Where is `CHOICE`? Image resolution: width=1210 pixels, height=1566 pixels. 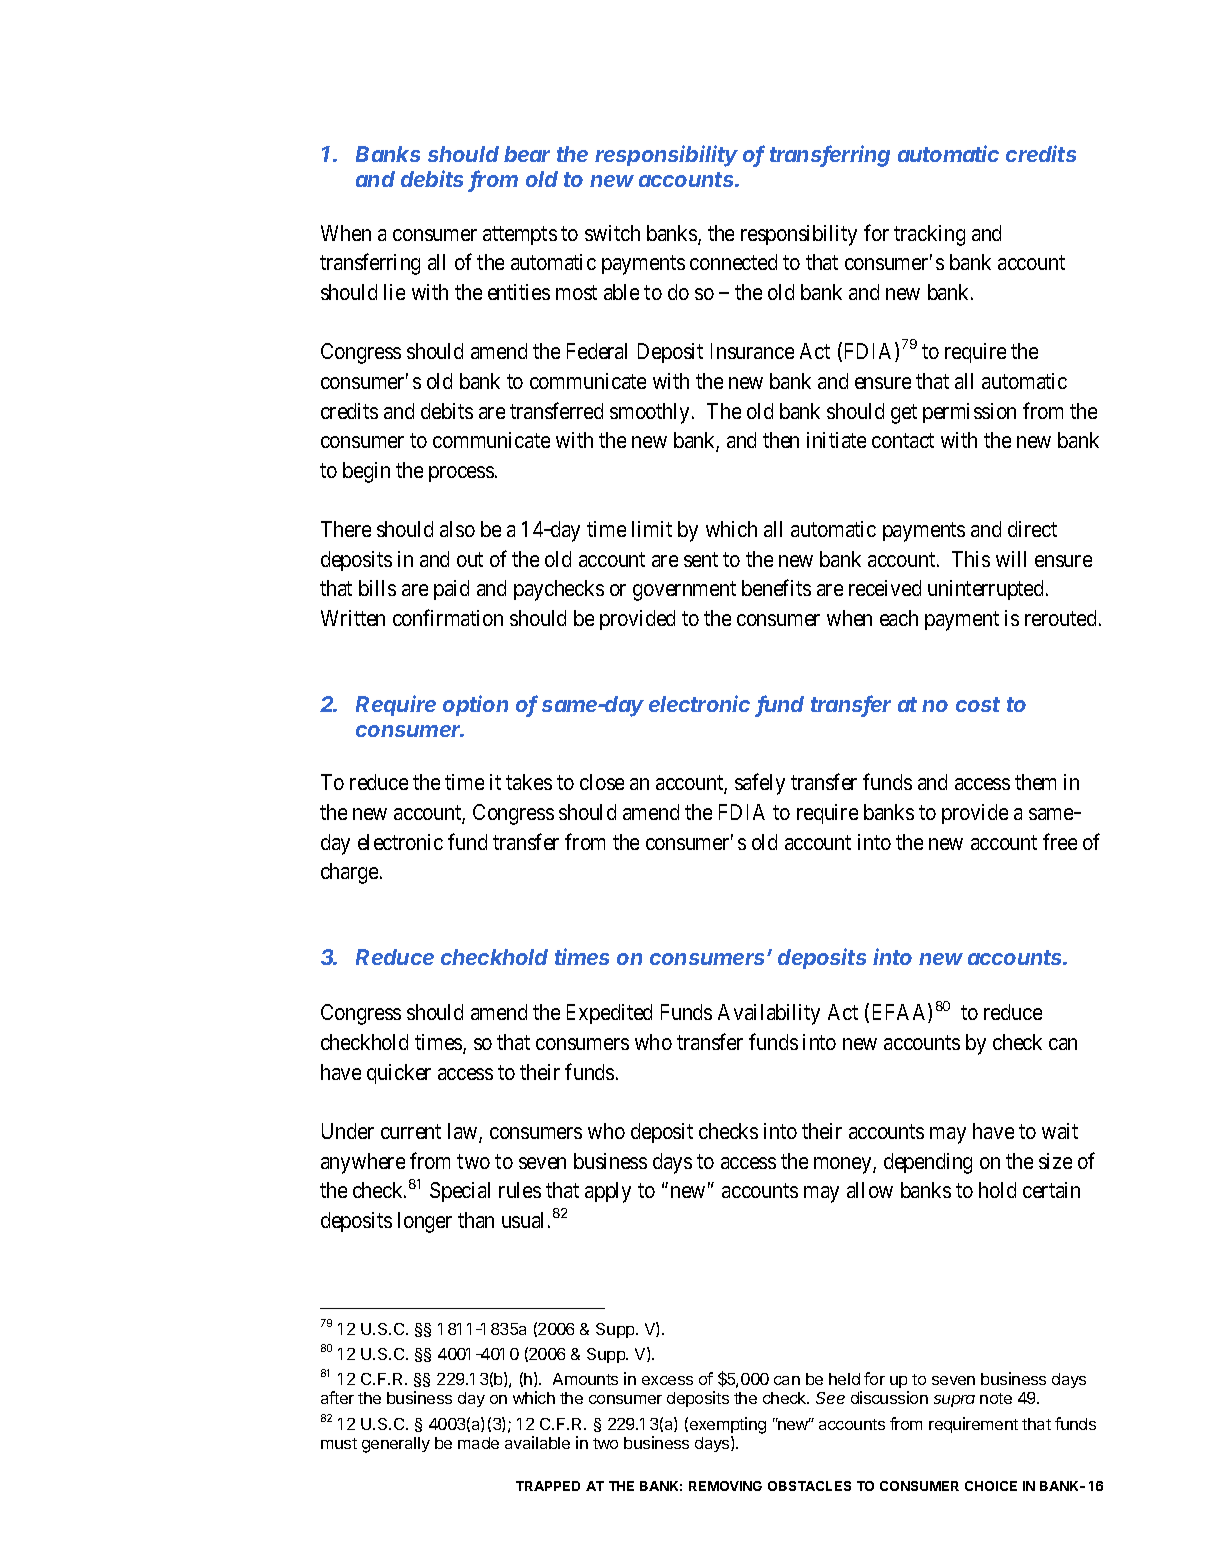
CHOICE is located at coordinates (991, 1486).
